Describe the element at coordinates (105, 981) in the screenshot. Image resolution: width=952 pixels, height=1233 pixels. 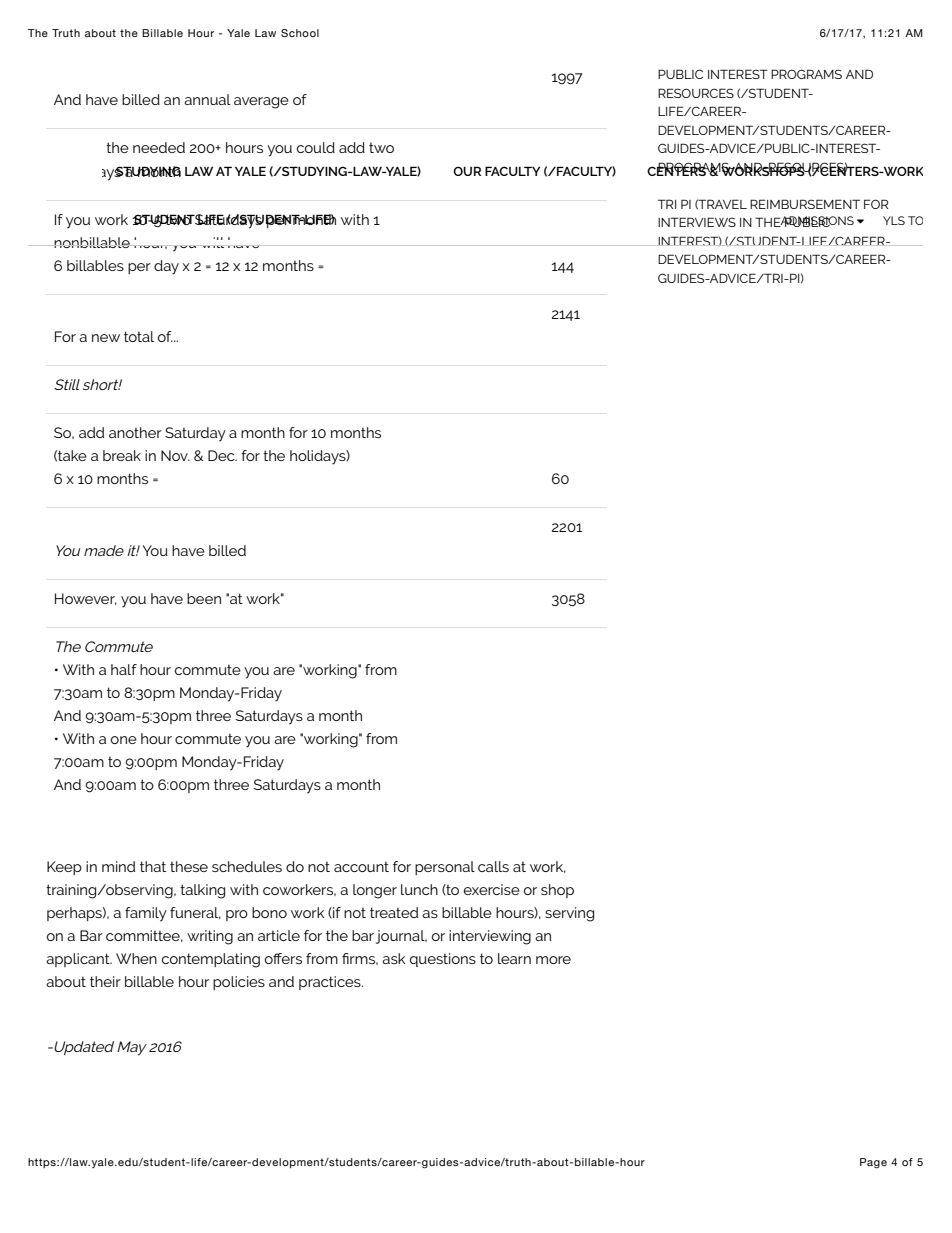
I see `their` at that location.
